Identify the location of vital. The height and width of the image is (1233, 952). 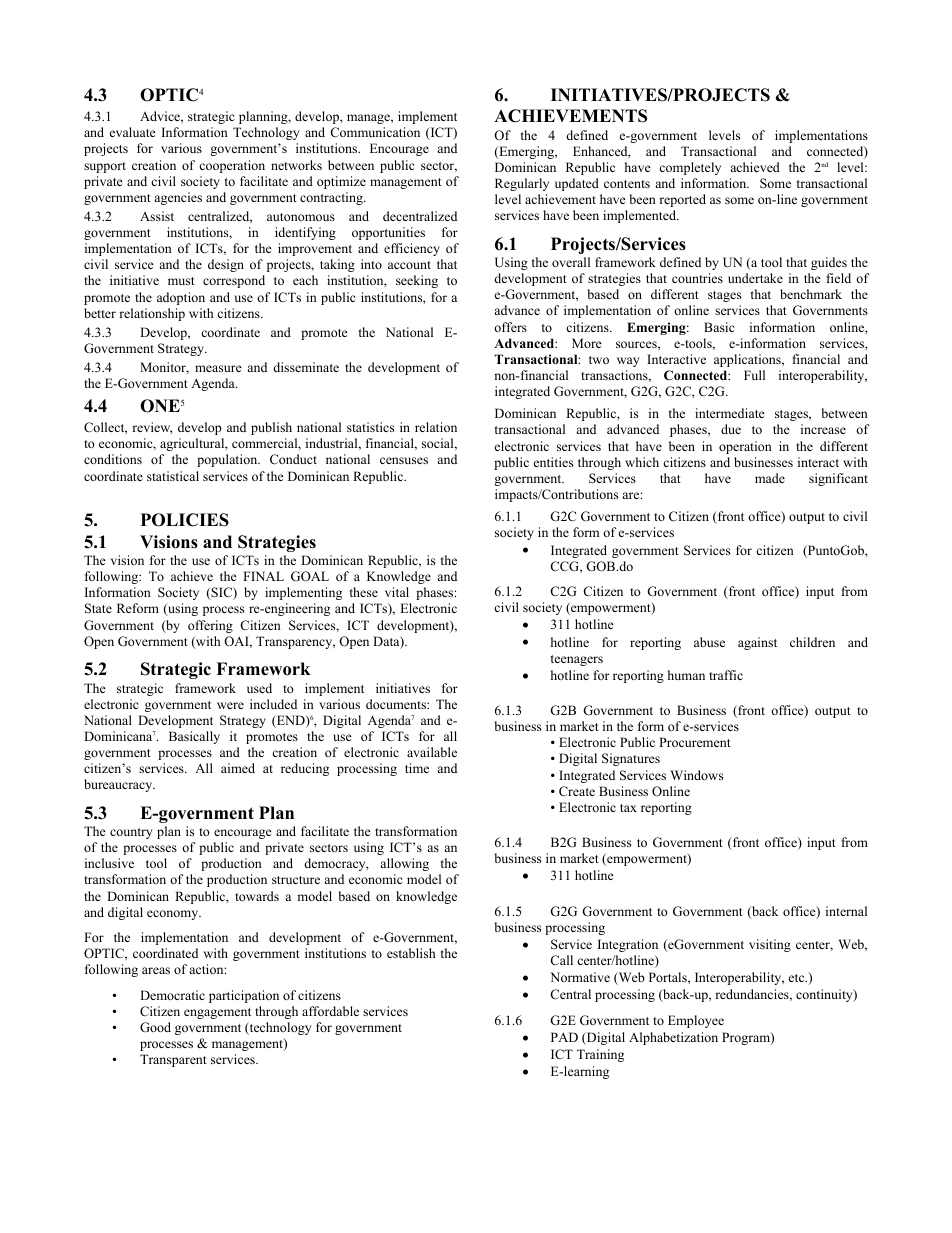
(397, 592).
